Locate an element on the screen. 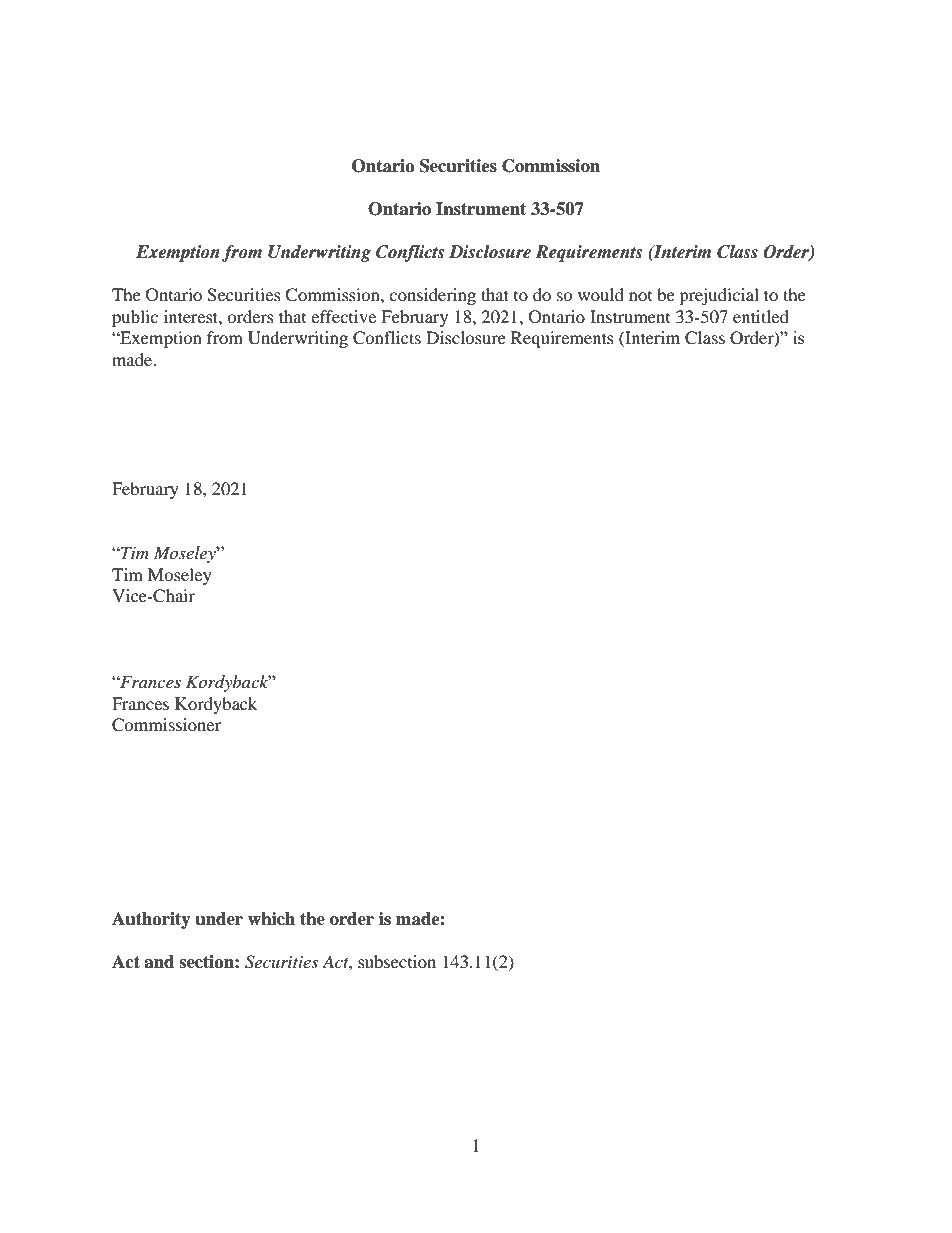 The image size is (952, 1233). prejudicial is located at coordinates (719, 296).
